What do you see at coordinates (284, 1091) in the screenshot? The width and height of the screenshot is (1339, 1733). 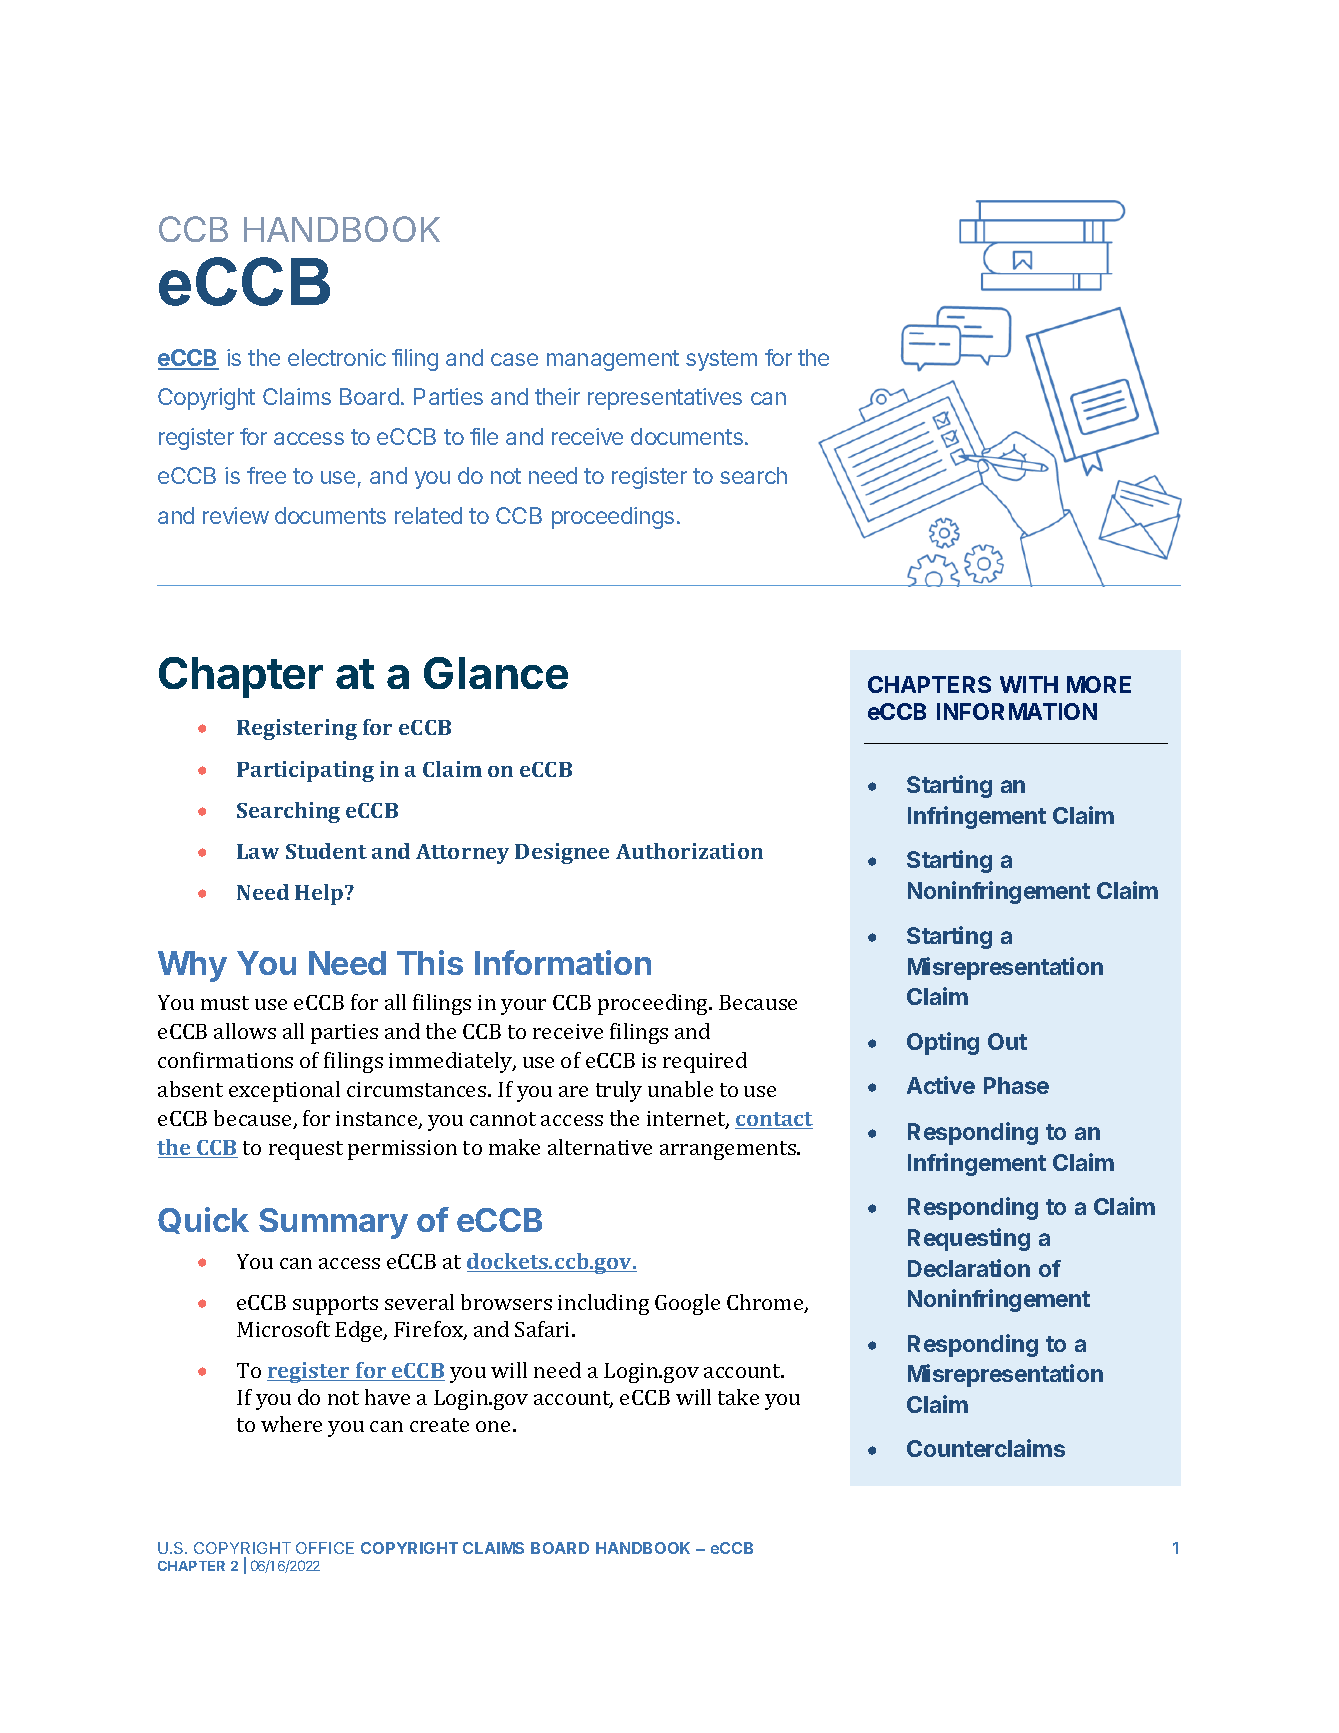 I see `exceptional` at bounding box center [284, 1091].
